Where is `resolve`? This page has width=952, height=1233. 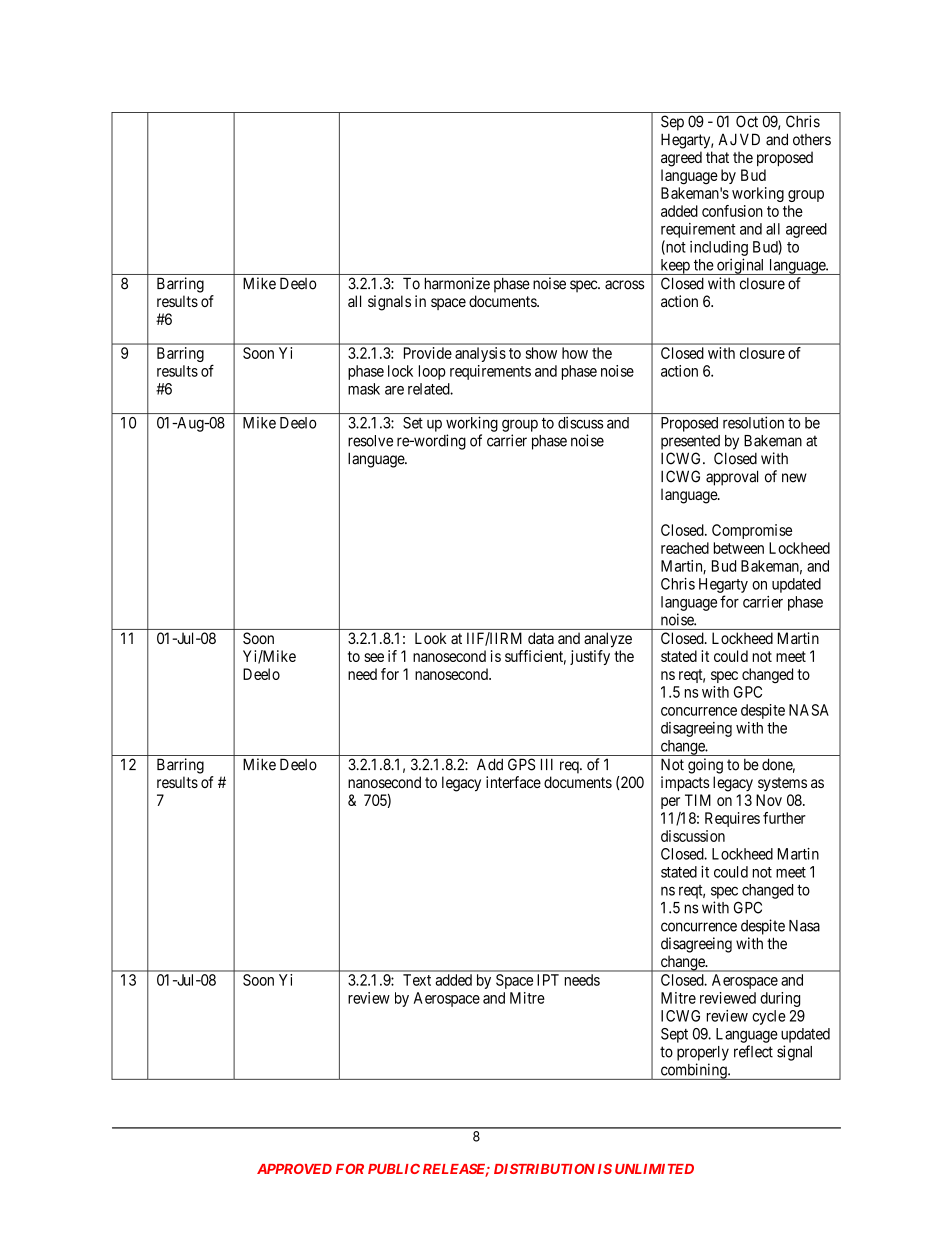 resolve is located at coordinates (370, 441).
